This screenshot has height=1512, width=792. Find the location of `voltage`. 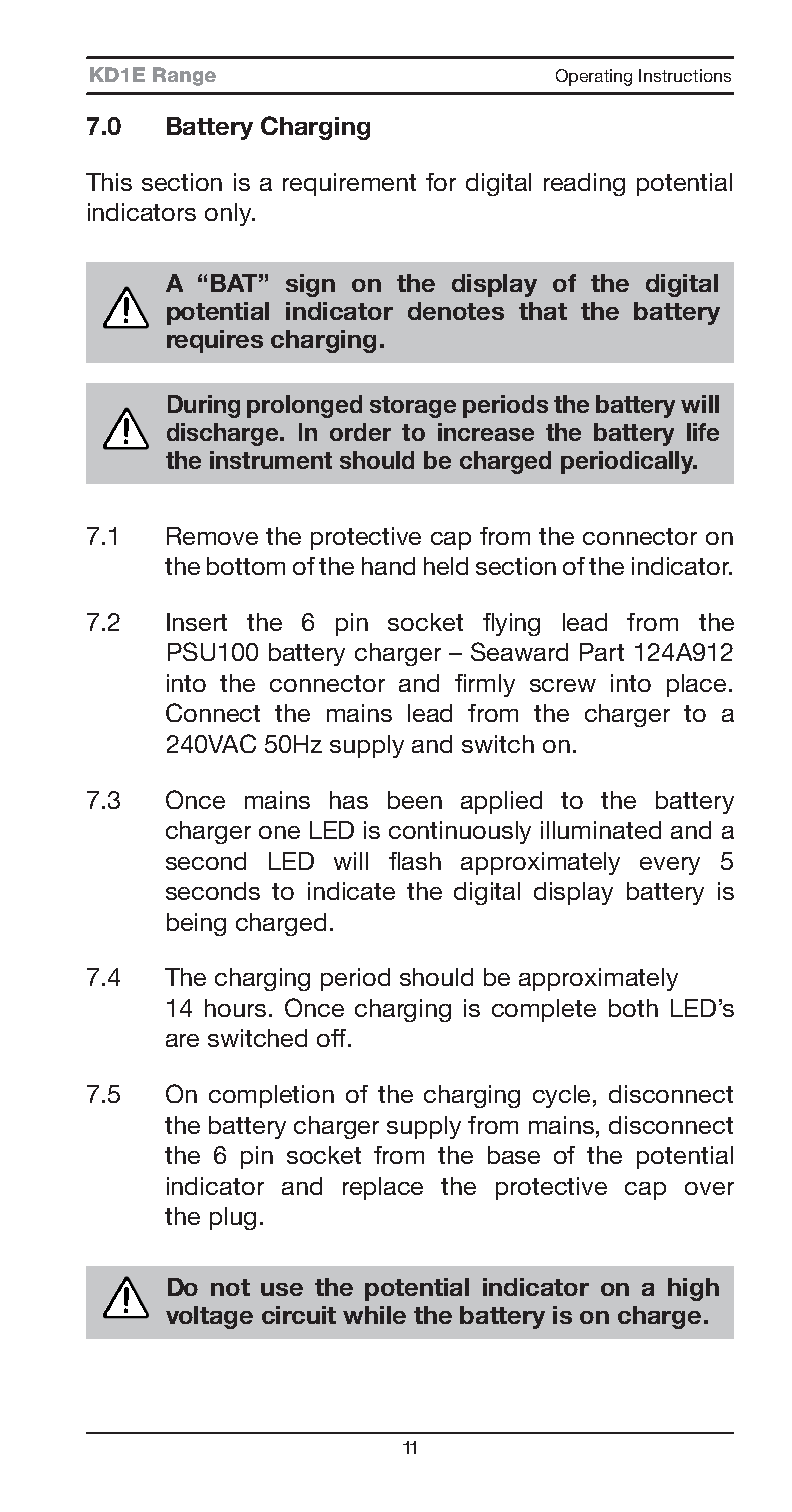

voltage is located at coordinates (209, 1317).
